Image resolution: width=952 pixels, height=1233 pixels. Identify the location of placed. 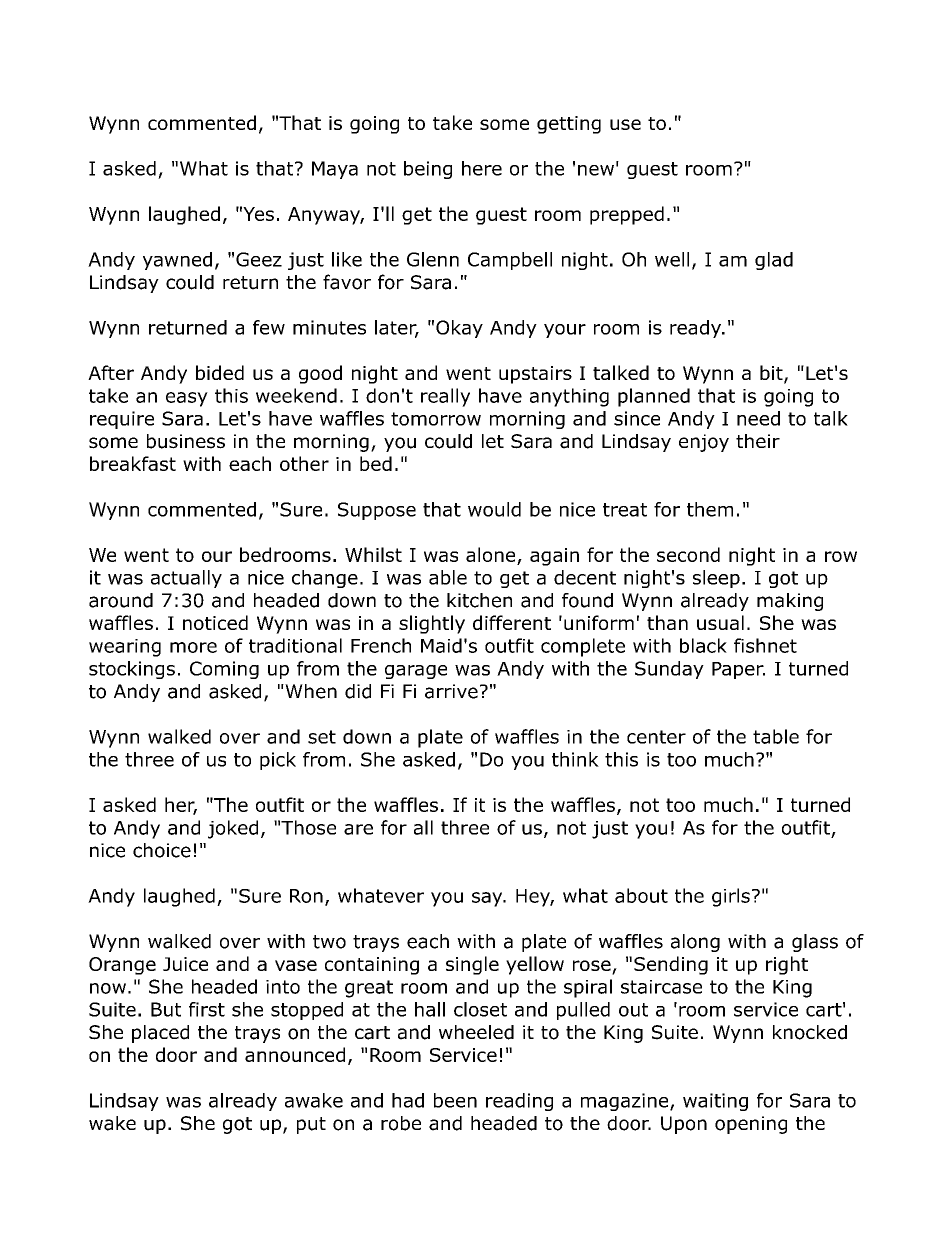
(160, 1034).
